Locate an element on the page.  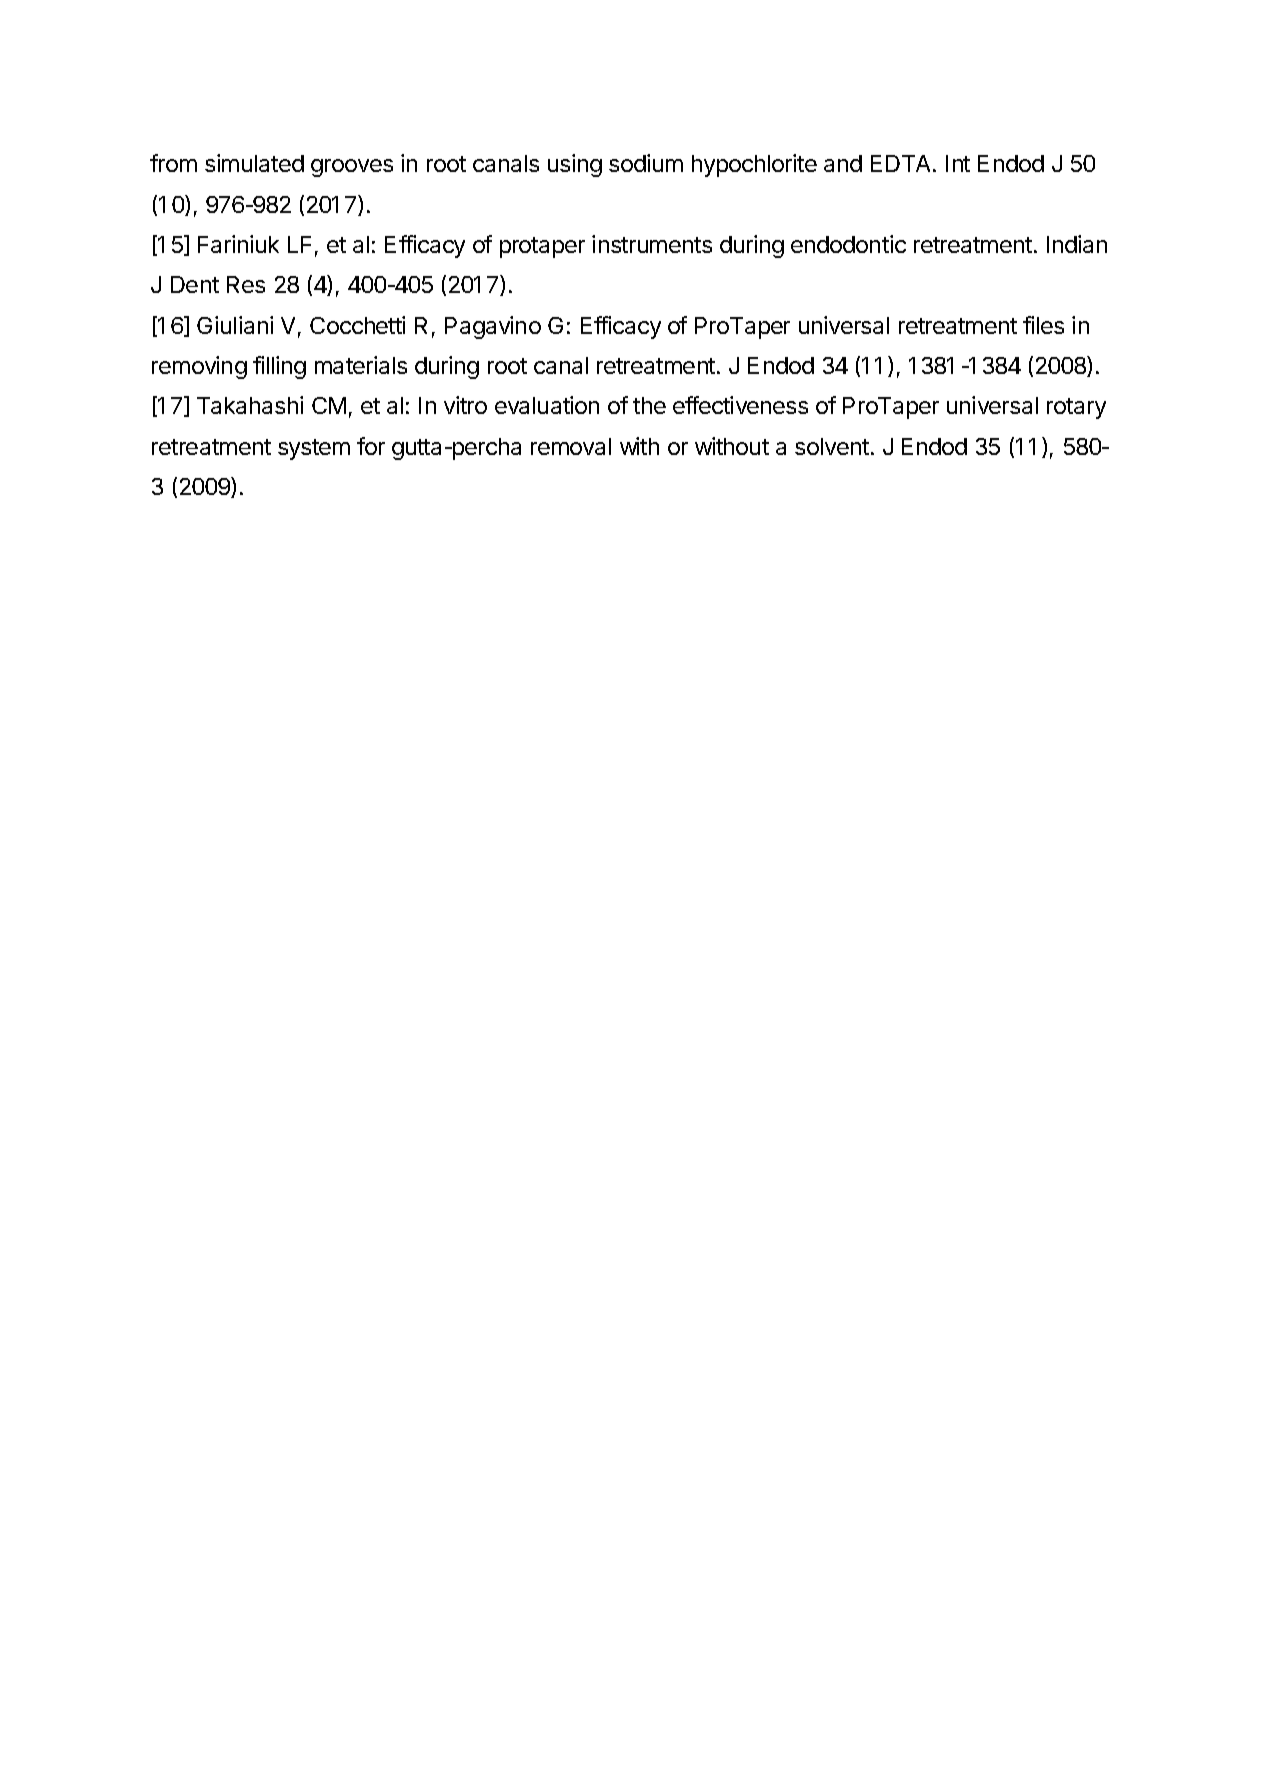
filling is located at coordinates (279, 367).
